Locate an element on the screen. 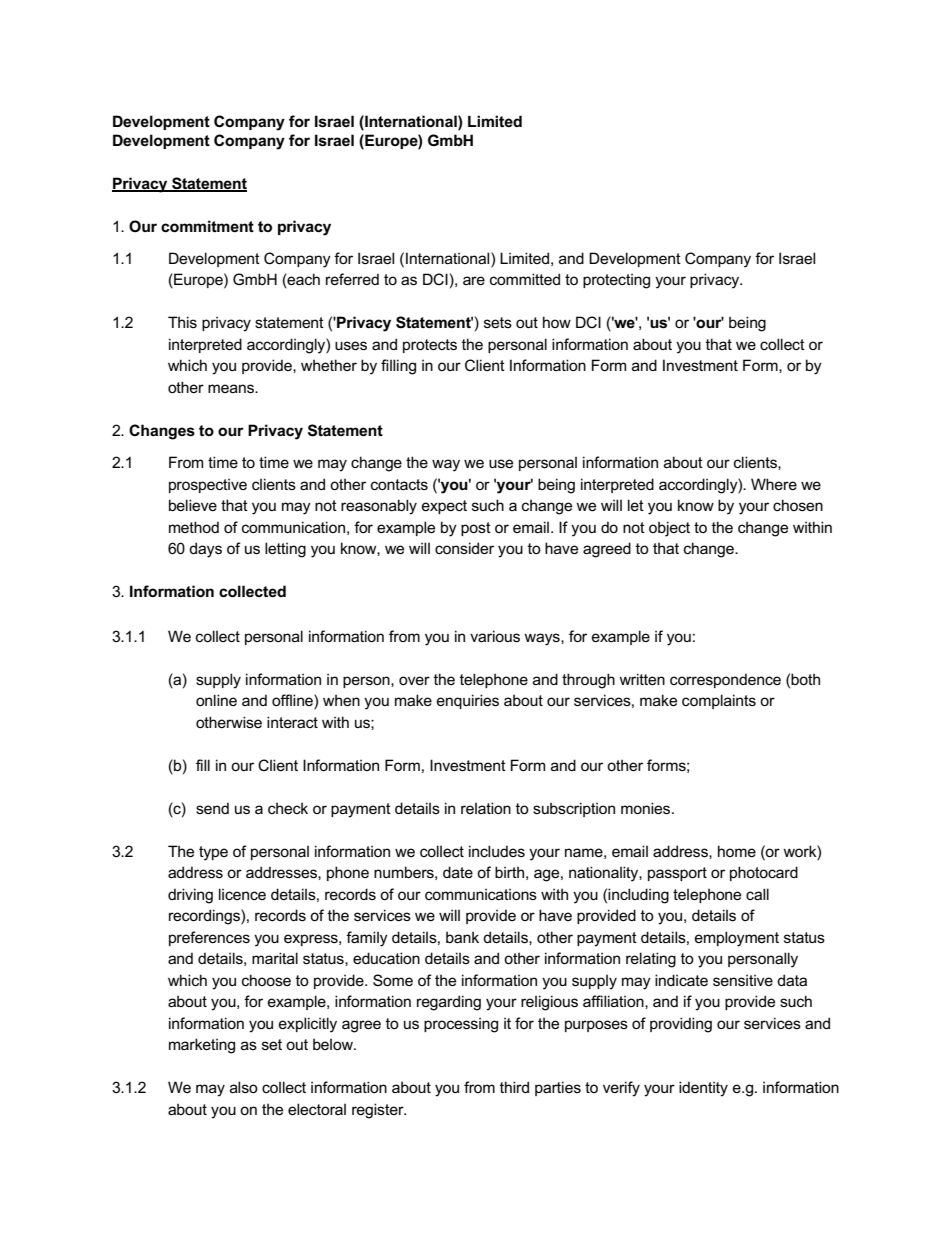 The width and height of the screenshot is (952, 1233). commitment is located at coordinates (207, 226).
